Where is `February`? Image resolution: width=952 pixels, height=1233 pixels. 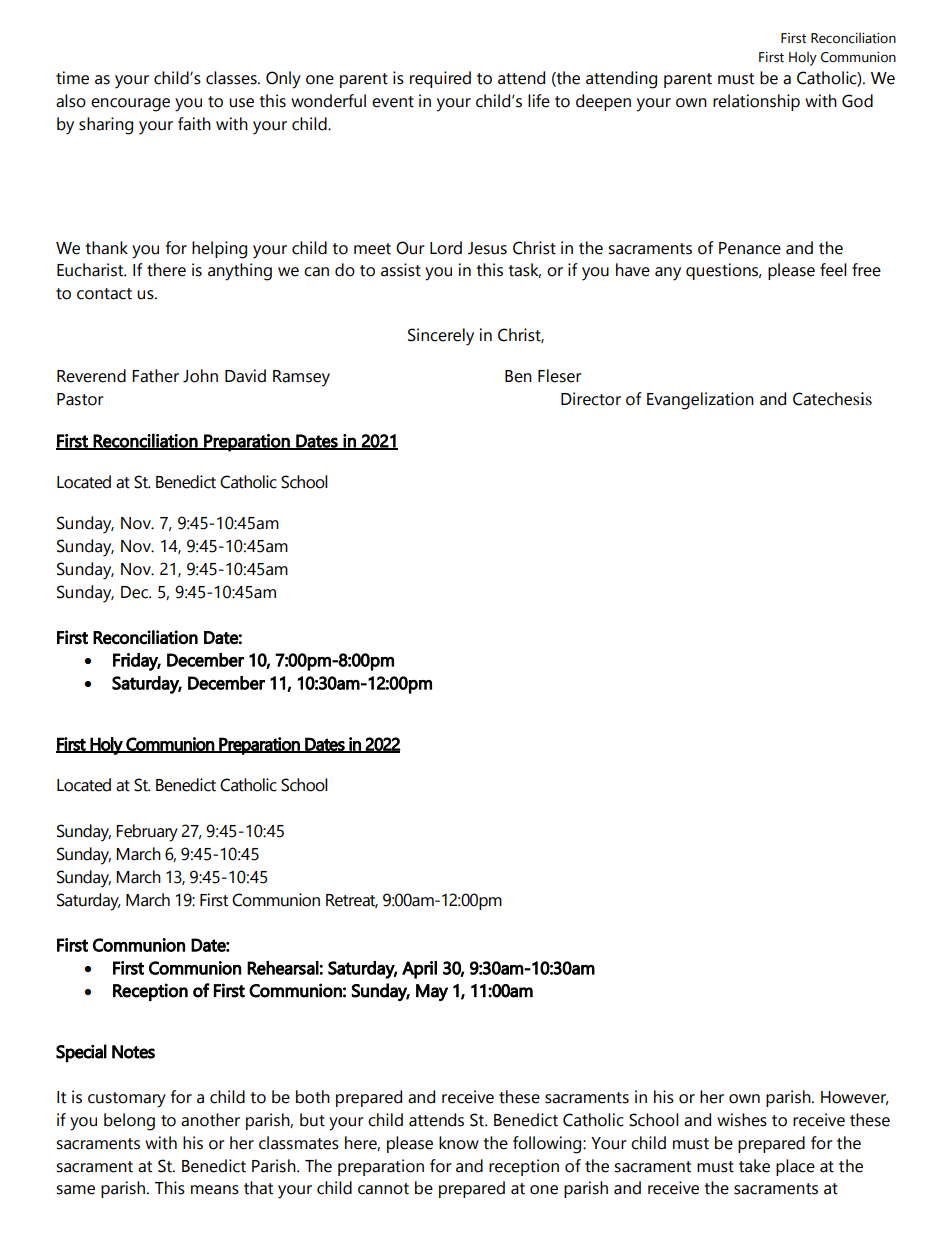 February is located at coordinates (147, 833).
